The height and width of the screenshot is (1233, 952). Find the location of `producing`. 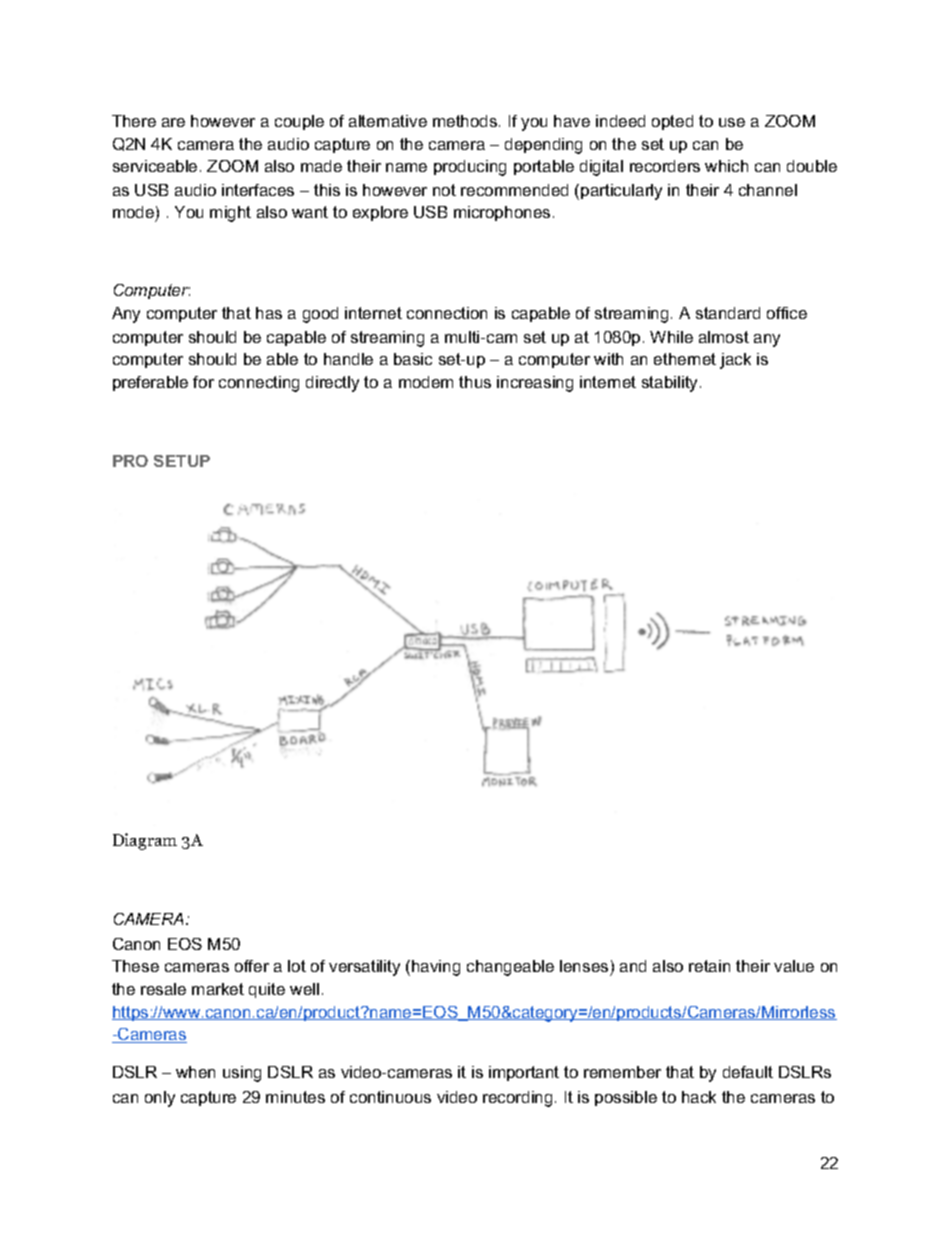

producing is located at coordinates (470, 168).
